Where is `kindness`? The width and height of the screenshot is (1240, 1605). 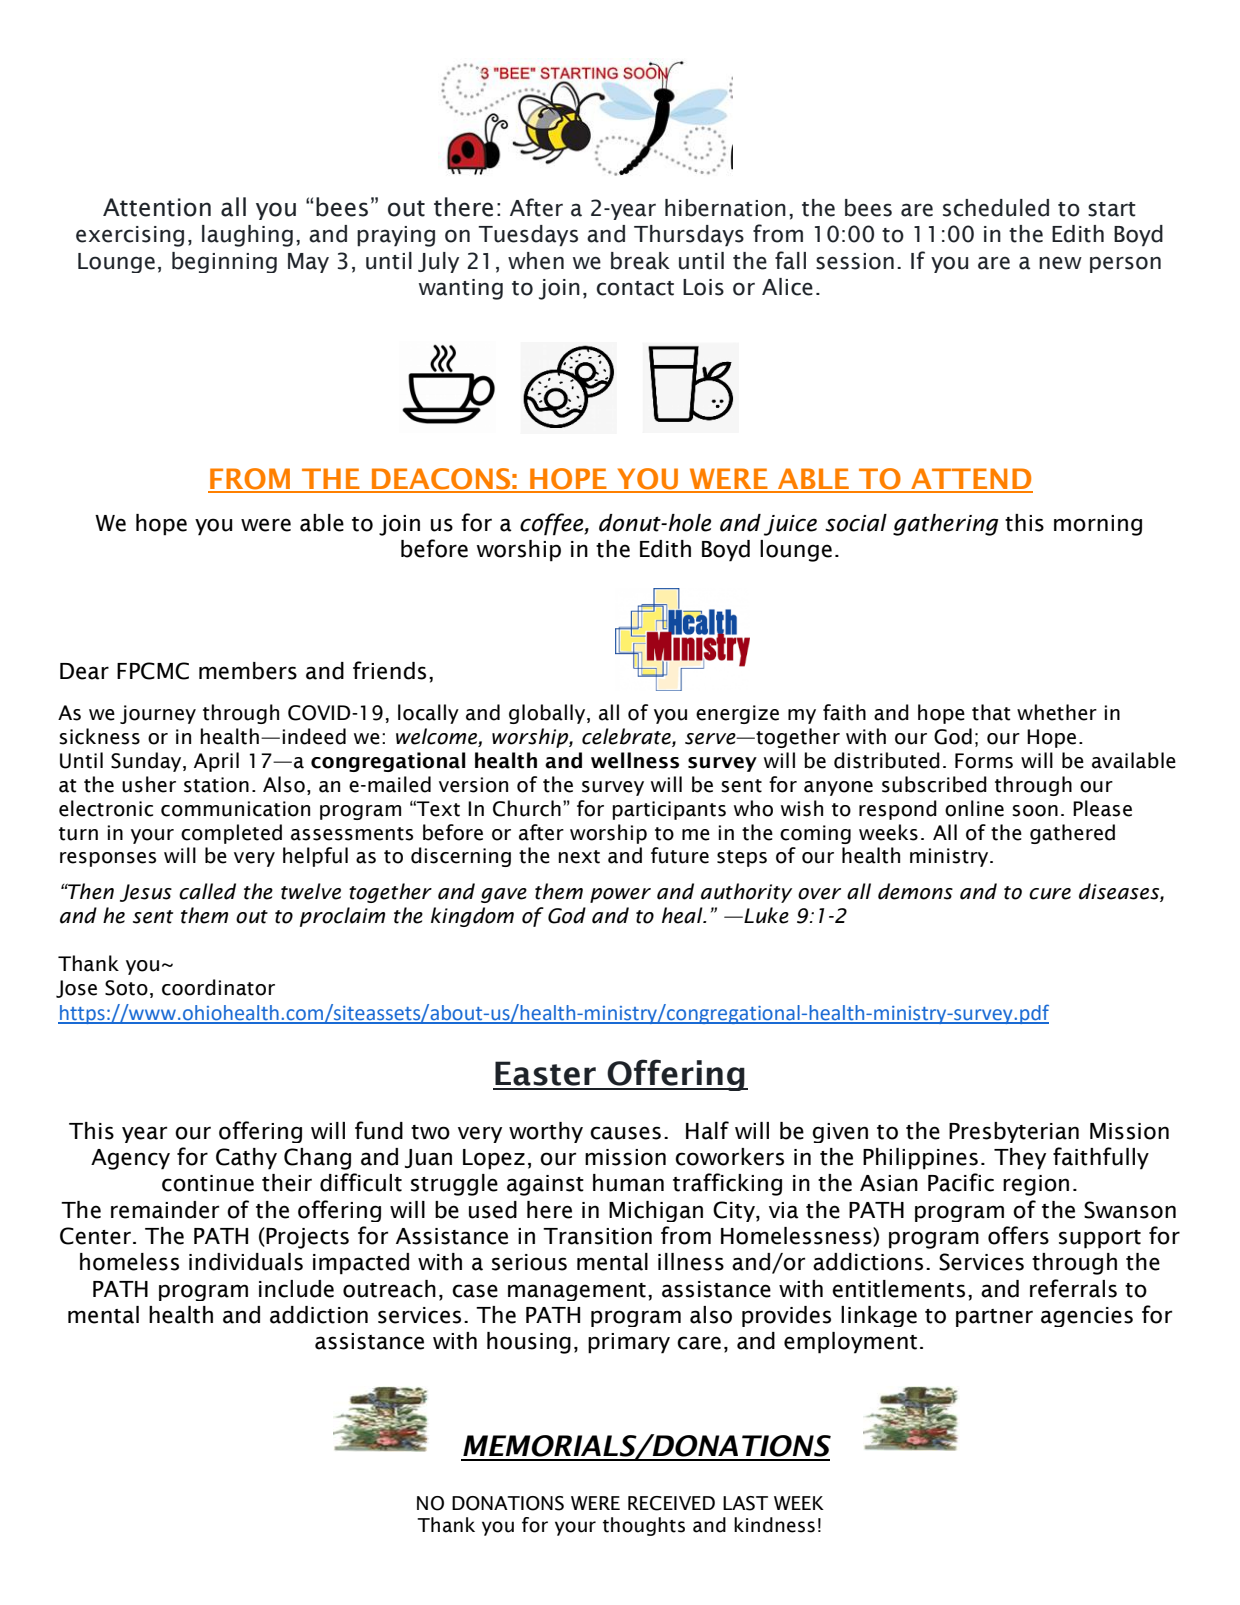
kindness is located at coordinates (774, 1525).
